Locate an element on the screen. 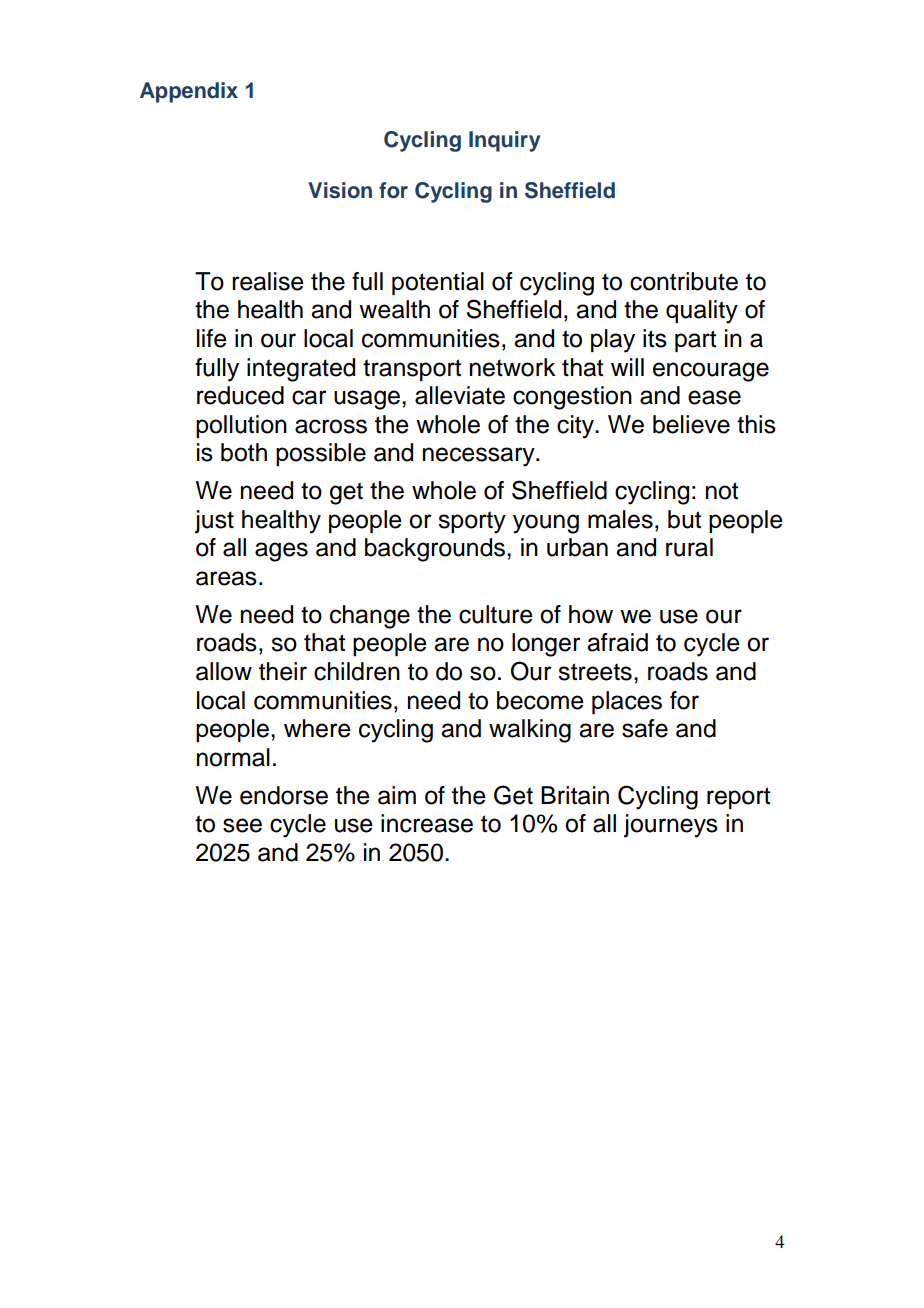 The height and width of the screenshot is (1308, 924). contribute is located at coordinates (684, 281).
